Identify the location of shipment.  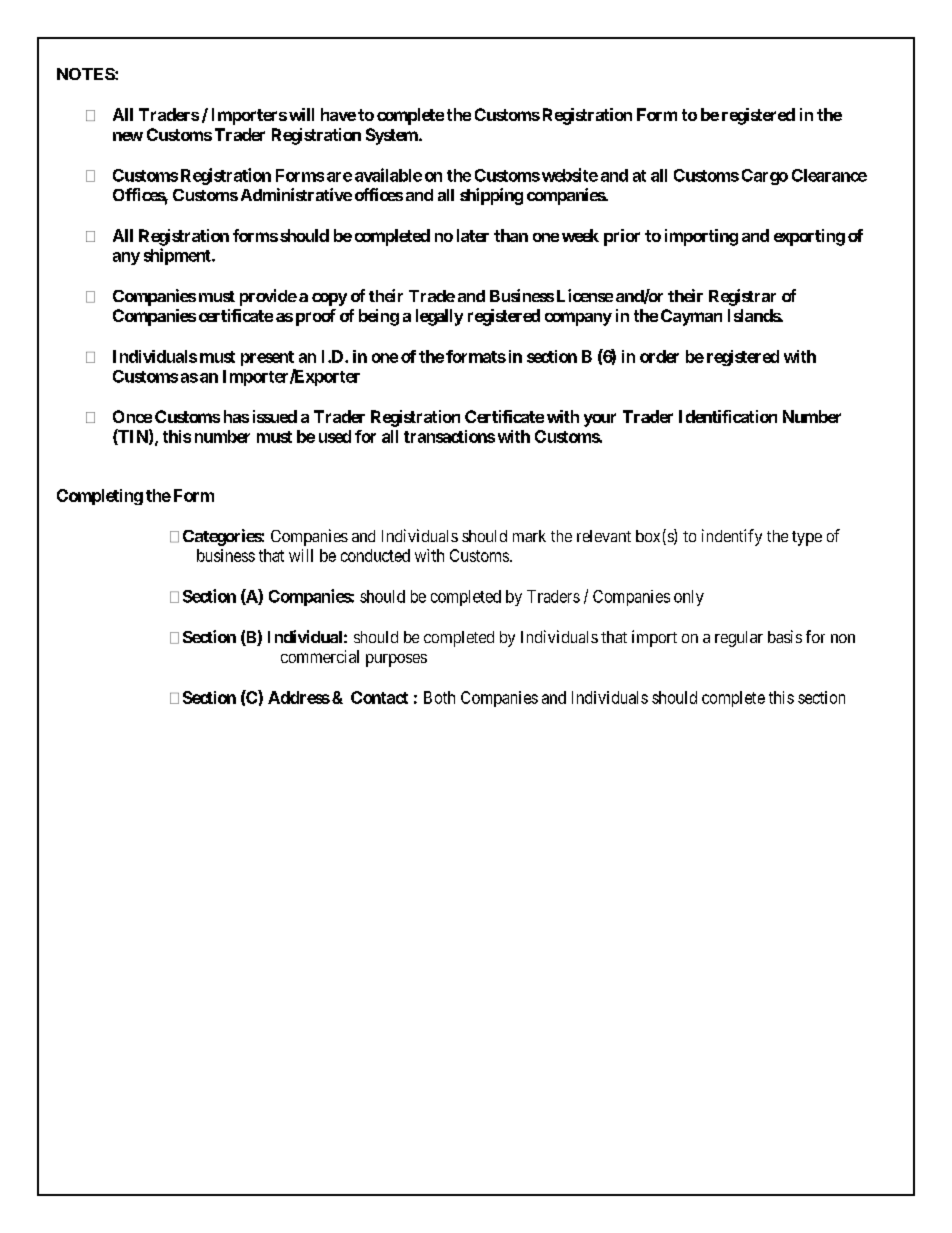
(178, 256).
